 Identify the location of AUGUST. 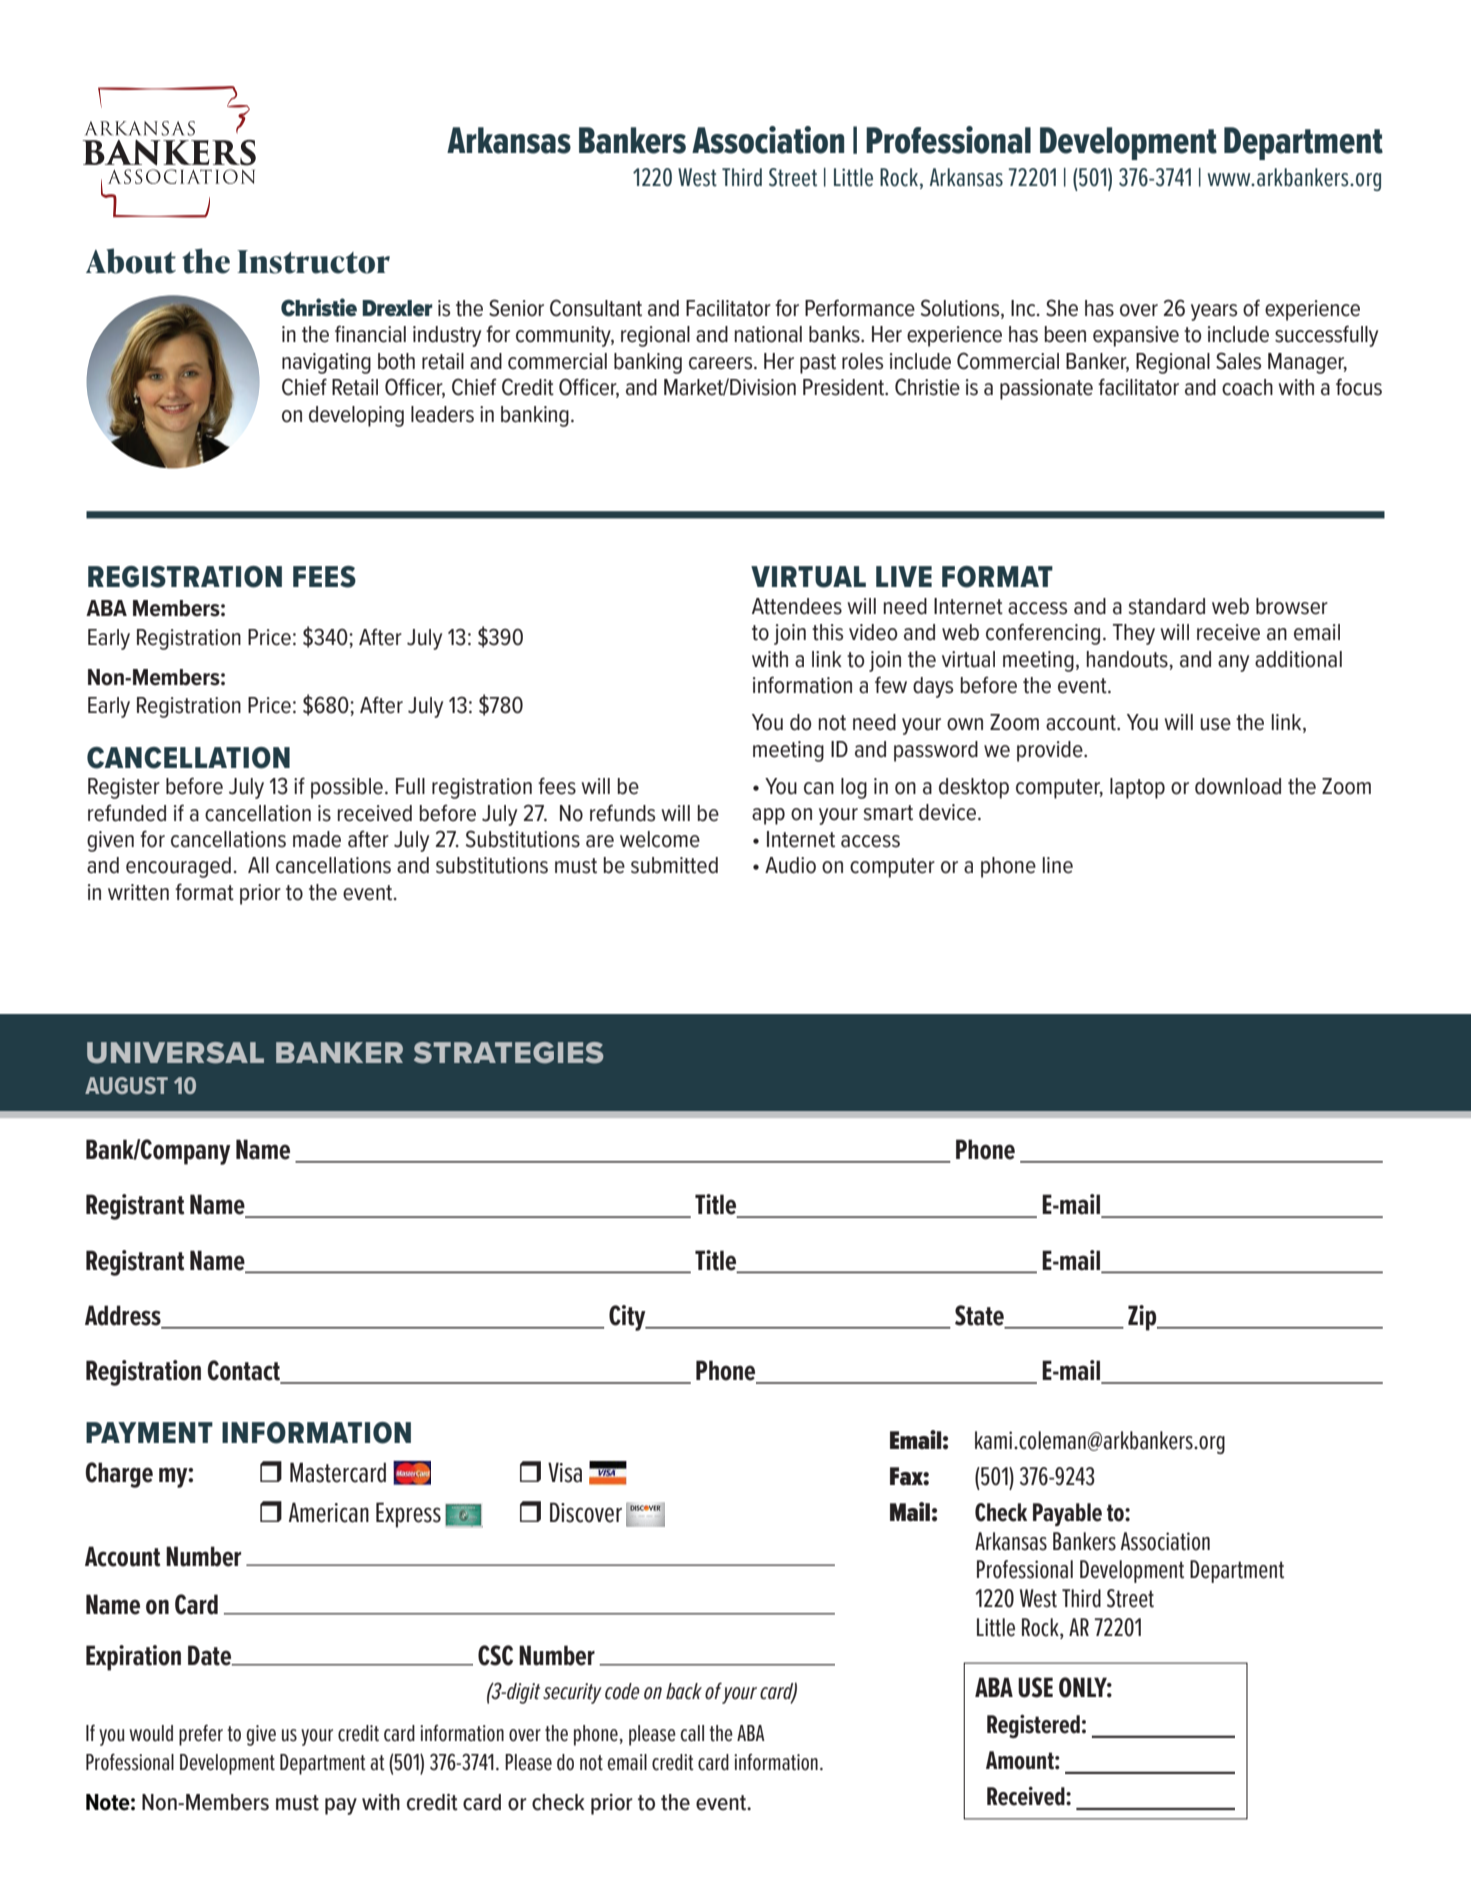
(126, 1085).
